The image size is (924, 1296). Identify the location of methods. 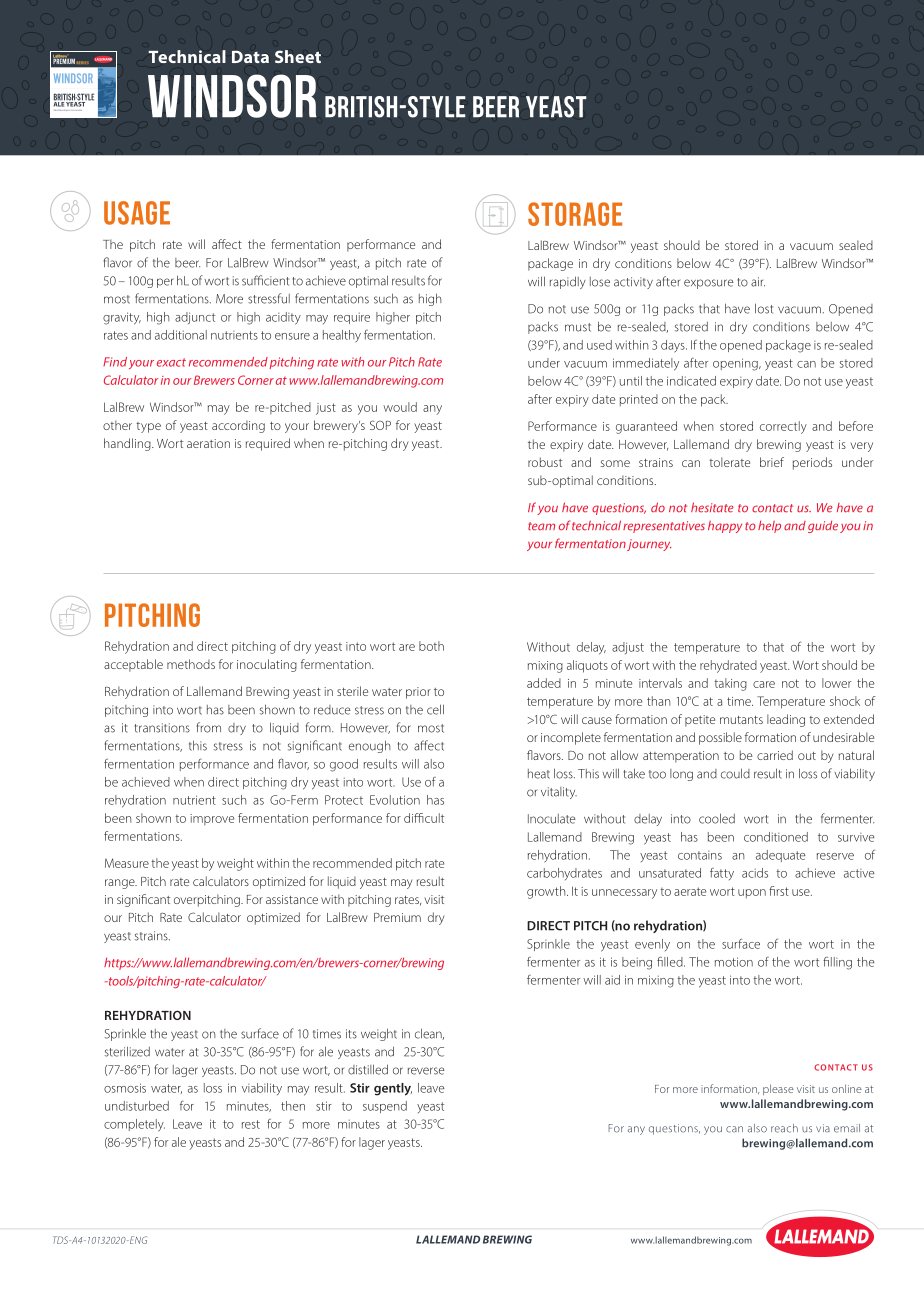
(191, 664).
